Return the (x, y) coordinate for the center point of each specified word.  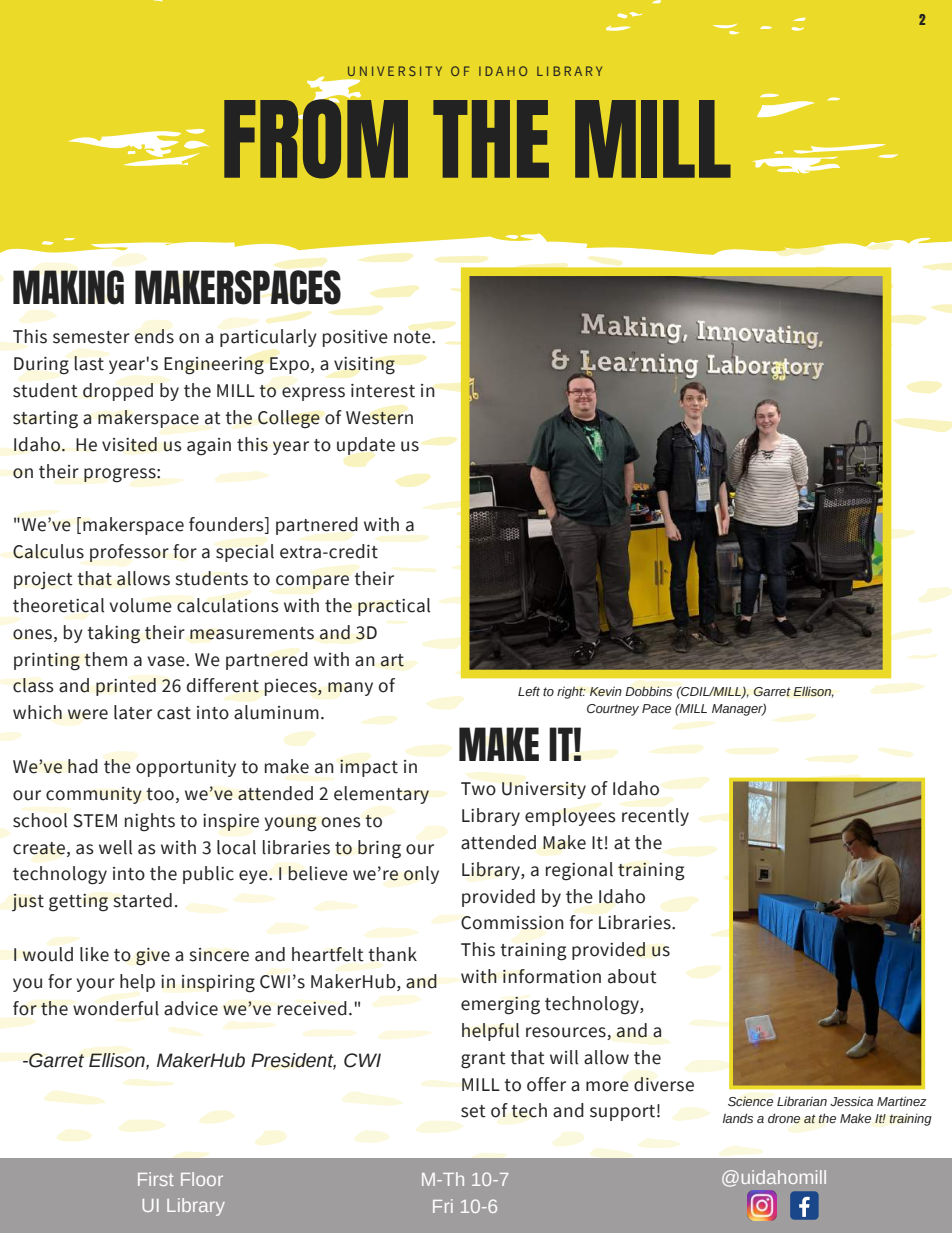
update (366, 446)
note (413, 337)
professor (129, 553)
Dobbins (648, 691)
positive (355, 338)
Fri (443, 1206)
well (115, 847)
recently (655, 817)
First (156, 1179)
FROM (316, 137)
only (421, 875)
